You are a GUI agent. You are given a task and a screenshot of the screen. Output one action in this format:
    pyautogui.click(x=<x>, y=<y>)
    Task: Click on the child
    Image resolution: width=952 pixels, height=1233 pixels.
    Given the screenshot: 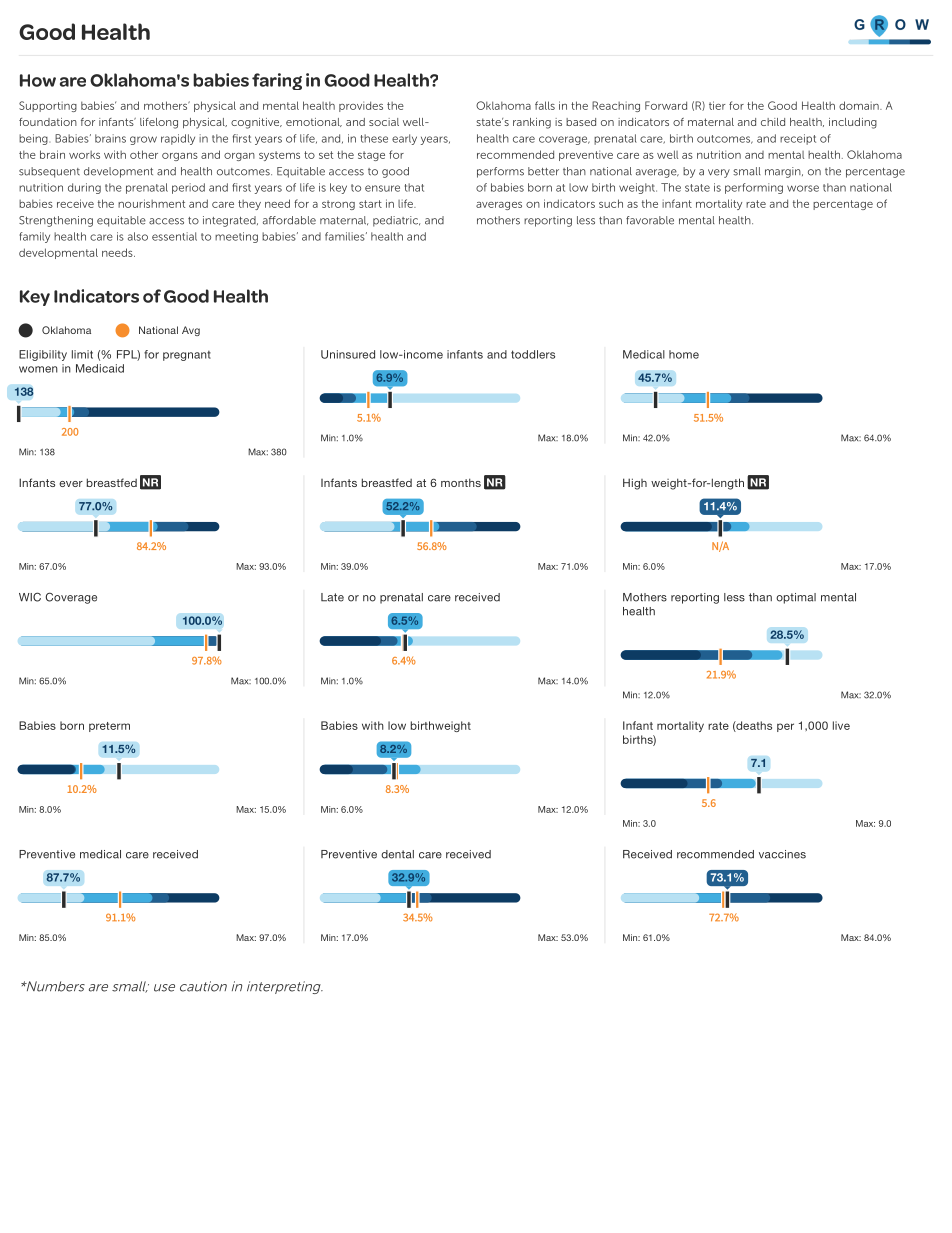 What is the action you would take?
    pyautogui.click(x=773, y=122)
